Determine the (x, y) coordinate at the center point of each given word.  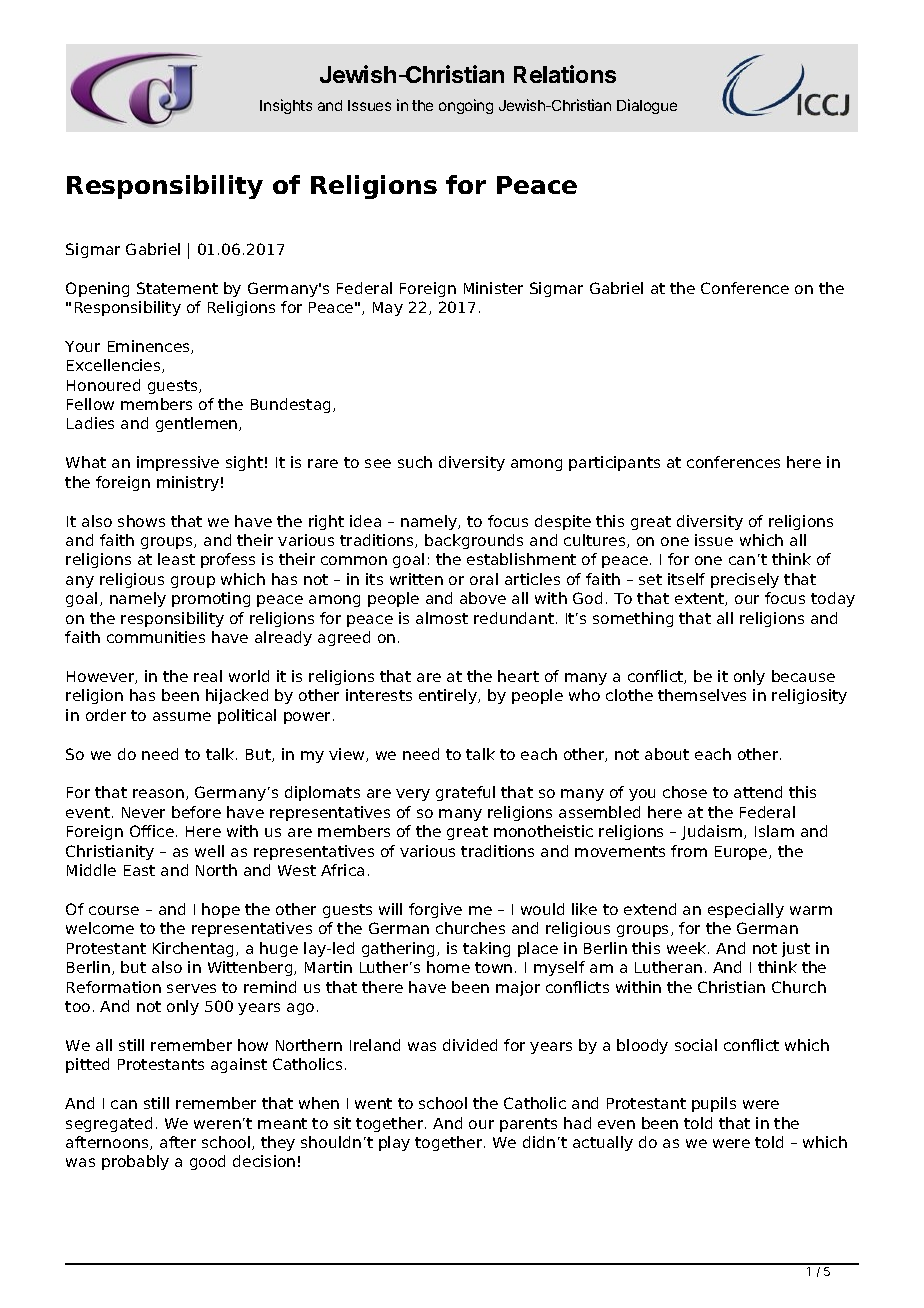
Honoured (103, 385)
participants (614, 463)
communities (156, 637)
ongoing (466, 106)
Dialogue (647, 106)
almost (442, 618)
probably (135, 1162)
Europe (742, 853)
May (388, 309)
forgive (435, 910)
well (209, 851)
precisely (745, 580)
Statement (177, 288)
